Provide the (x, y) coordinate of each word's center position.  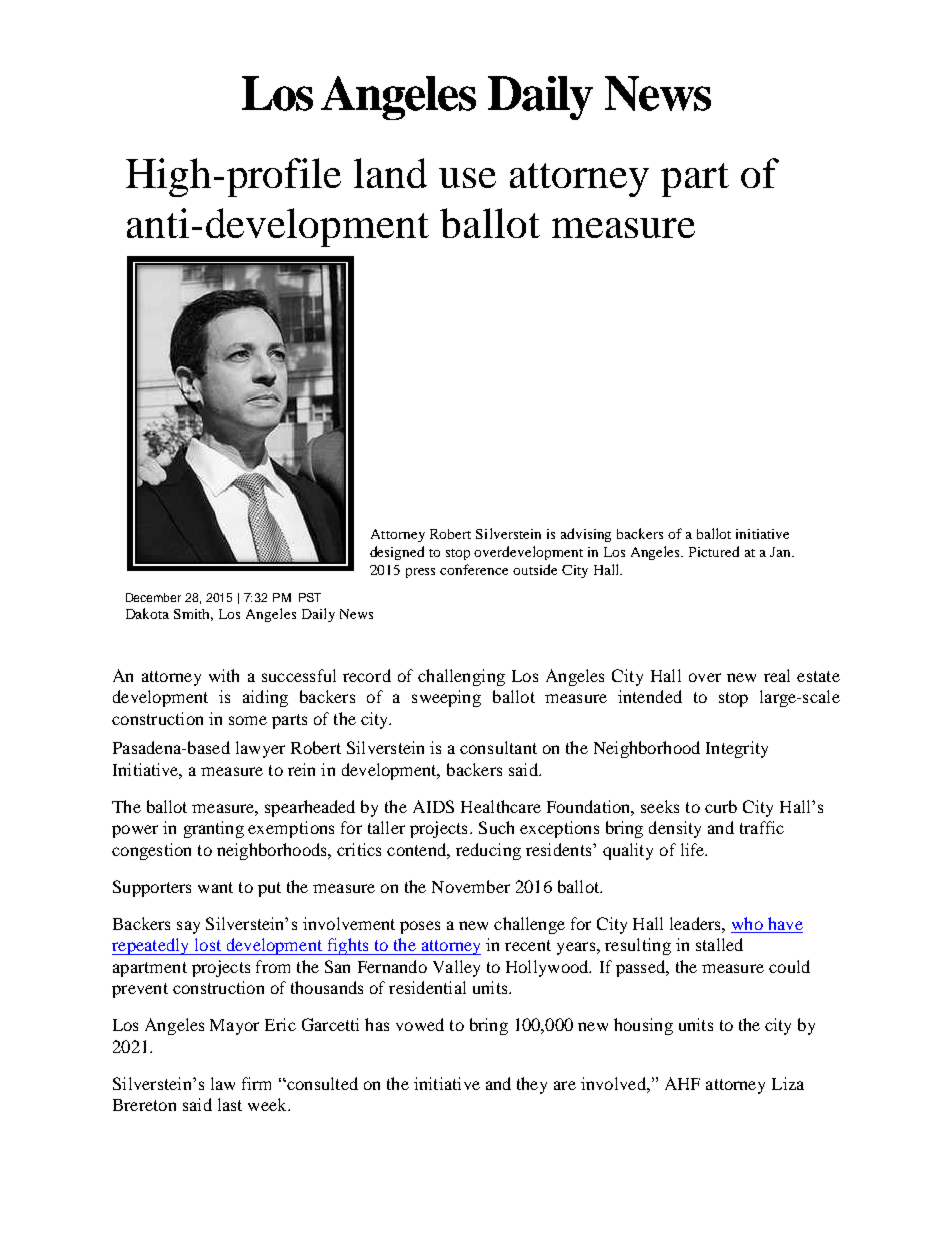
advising (586, 535)
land (390, 173)
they (532, 1085)
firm (256, 1083)
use (467, 178)
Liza (788, 1083)
